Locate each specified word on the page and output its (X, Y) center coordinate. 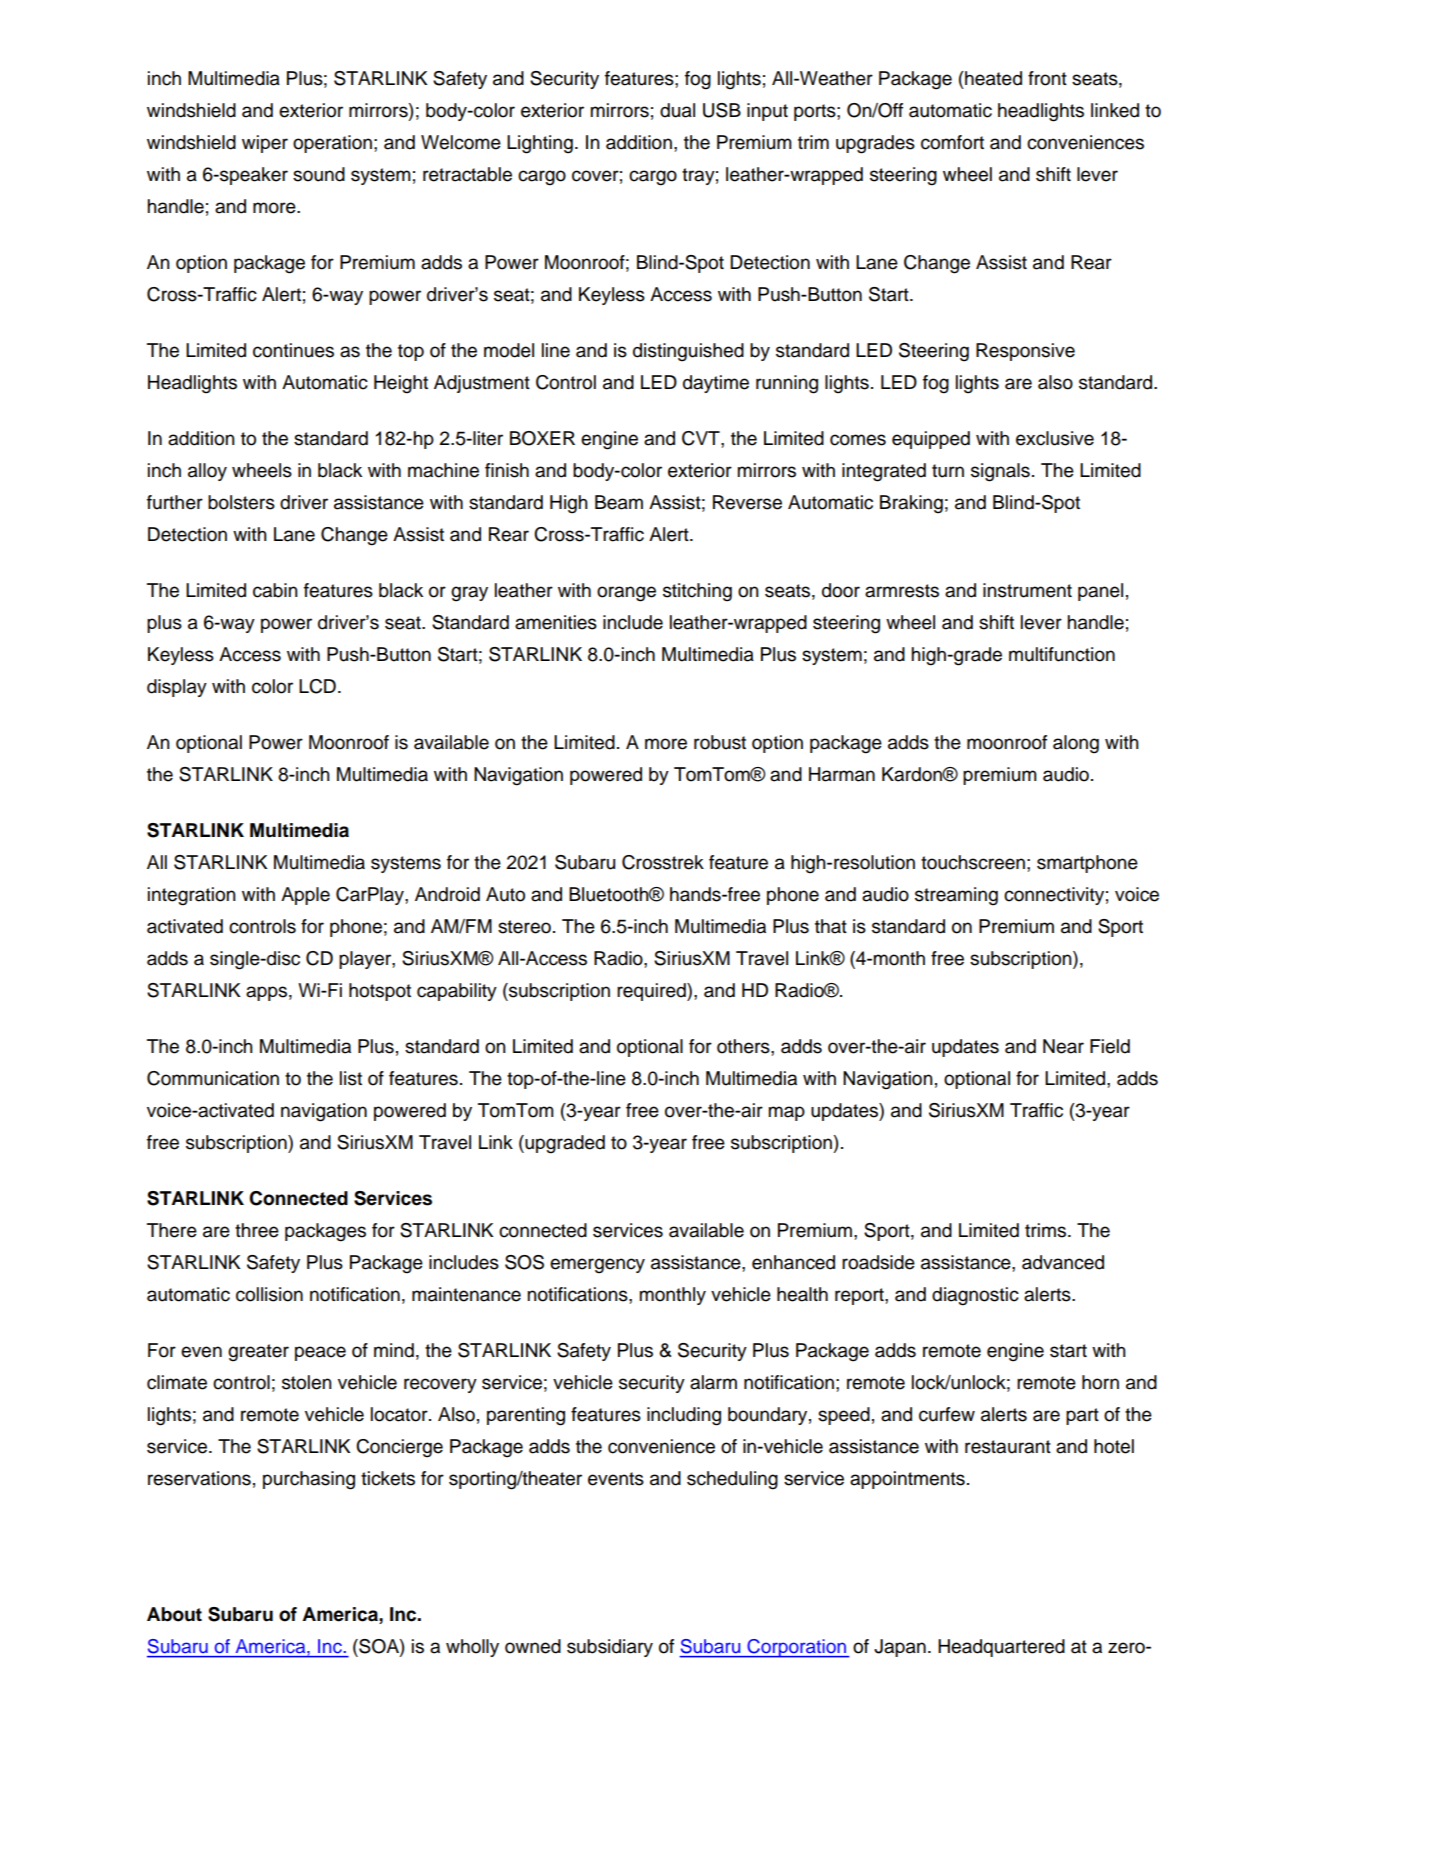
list (351, 1078)
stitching (697, 592)
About (174, 1614)
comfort (952, 142)
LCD (317, 686)
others (744, 1046)
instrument (1027, 590)
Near (1063, 1046)
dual (677, 110)
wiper (265, 144)
